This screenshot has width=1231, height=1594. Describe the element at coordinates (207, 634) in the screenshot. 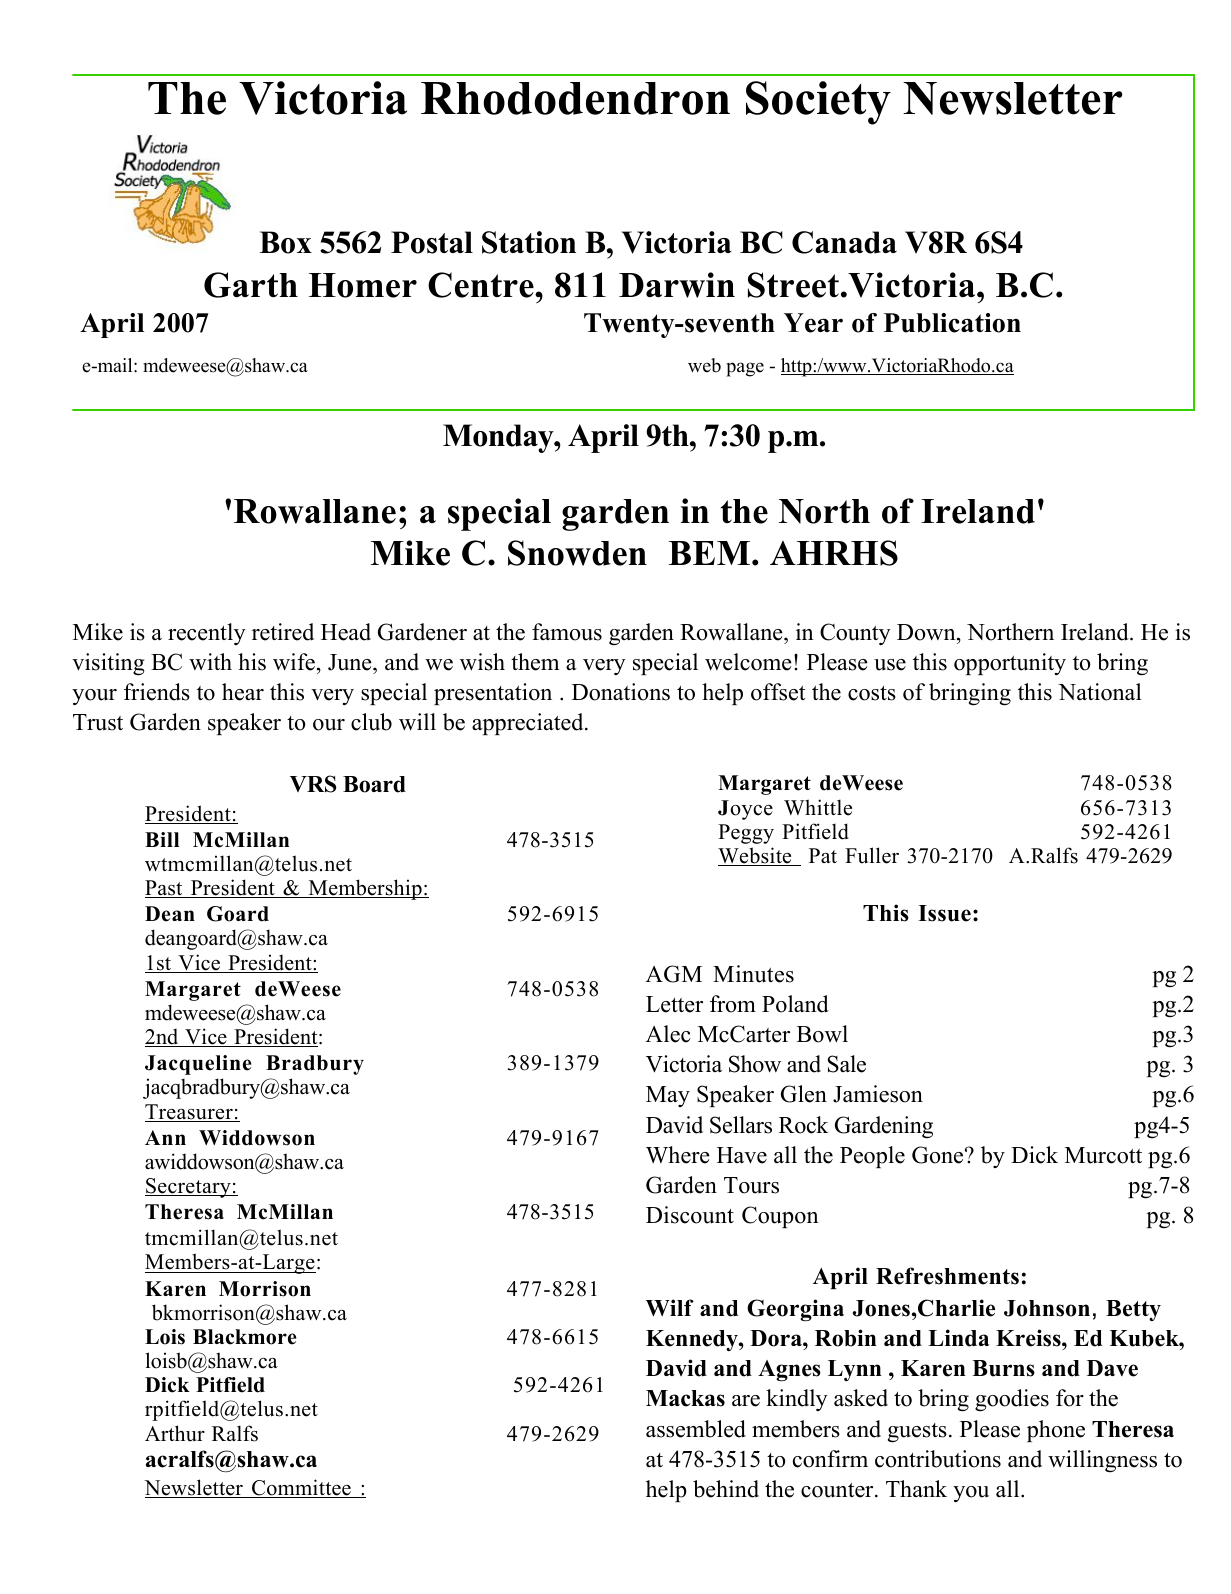

I see `recently` at that location.
